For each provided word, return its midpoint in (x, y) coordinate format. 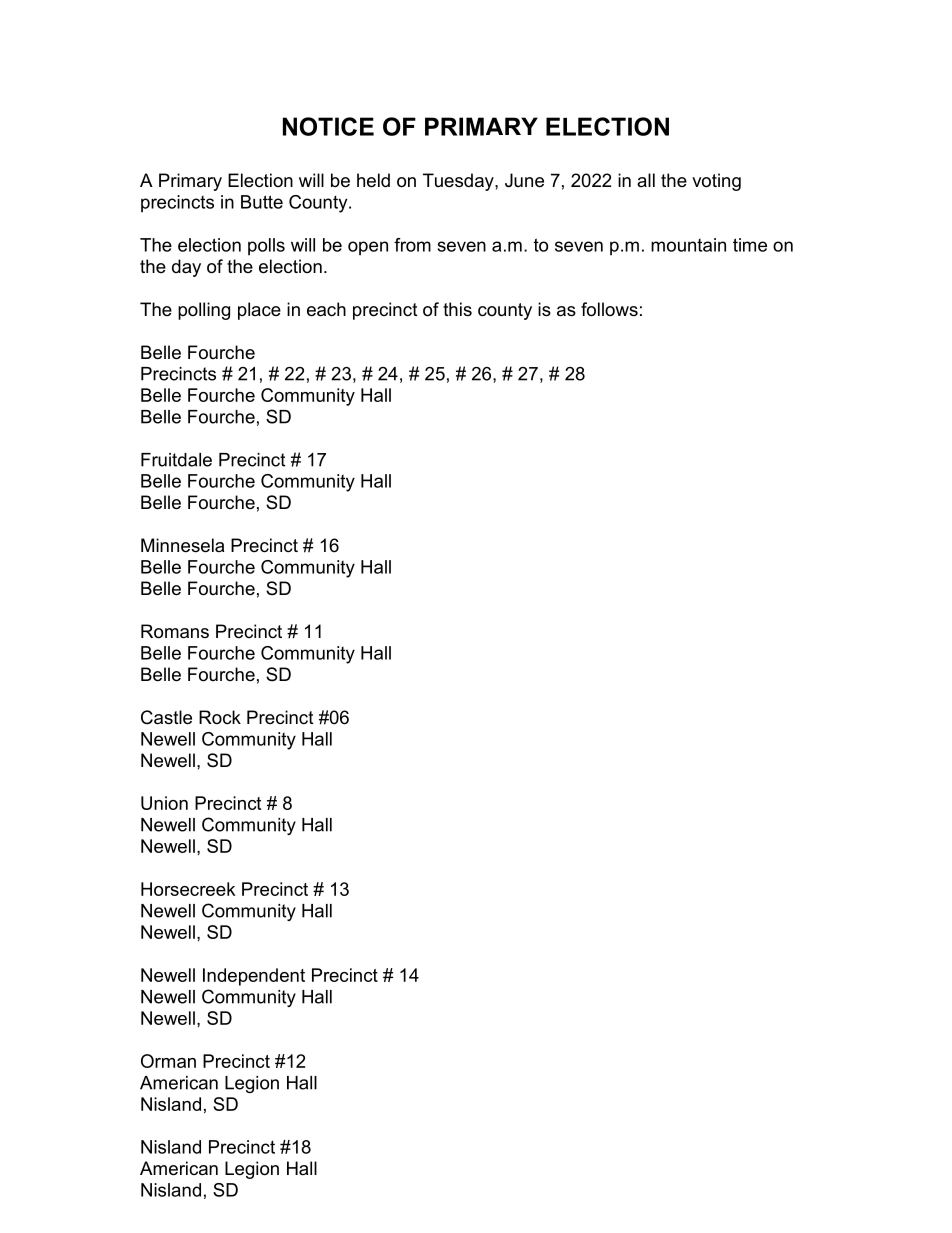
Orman (168, 1061)
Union (164, 803)
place (259, 311)
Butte (262, 202)
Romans (175, 631)
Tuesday (459, 182)
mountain (688, 245)
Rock (220, 717)
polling (204, 311)
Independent (254, 977)
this (457, 309)
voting (716, 182)
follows (609, 309)
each (326, 309)
